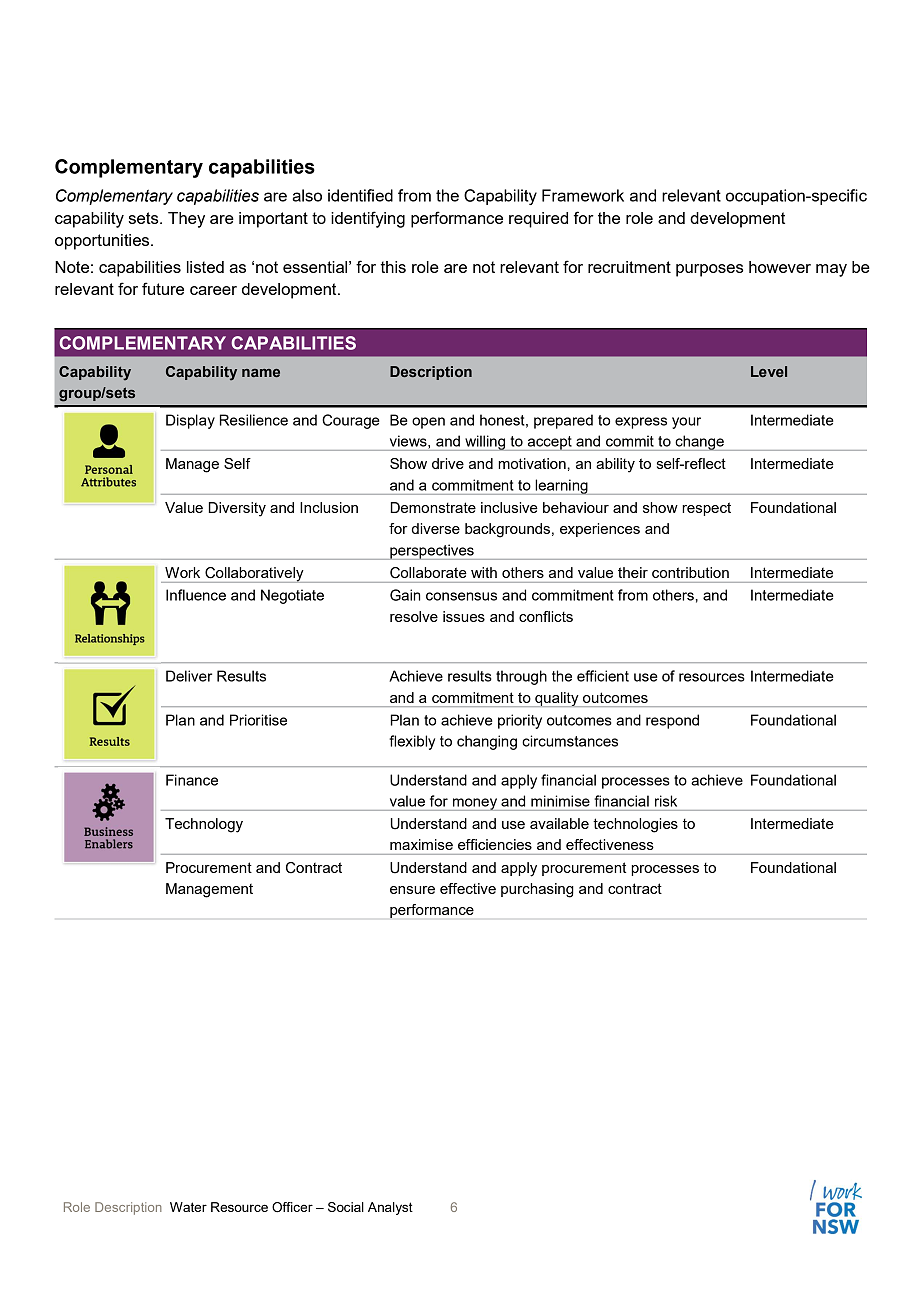  I want to click on purchasing, so click(537, 890).
